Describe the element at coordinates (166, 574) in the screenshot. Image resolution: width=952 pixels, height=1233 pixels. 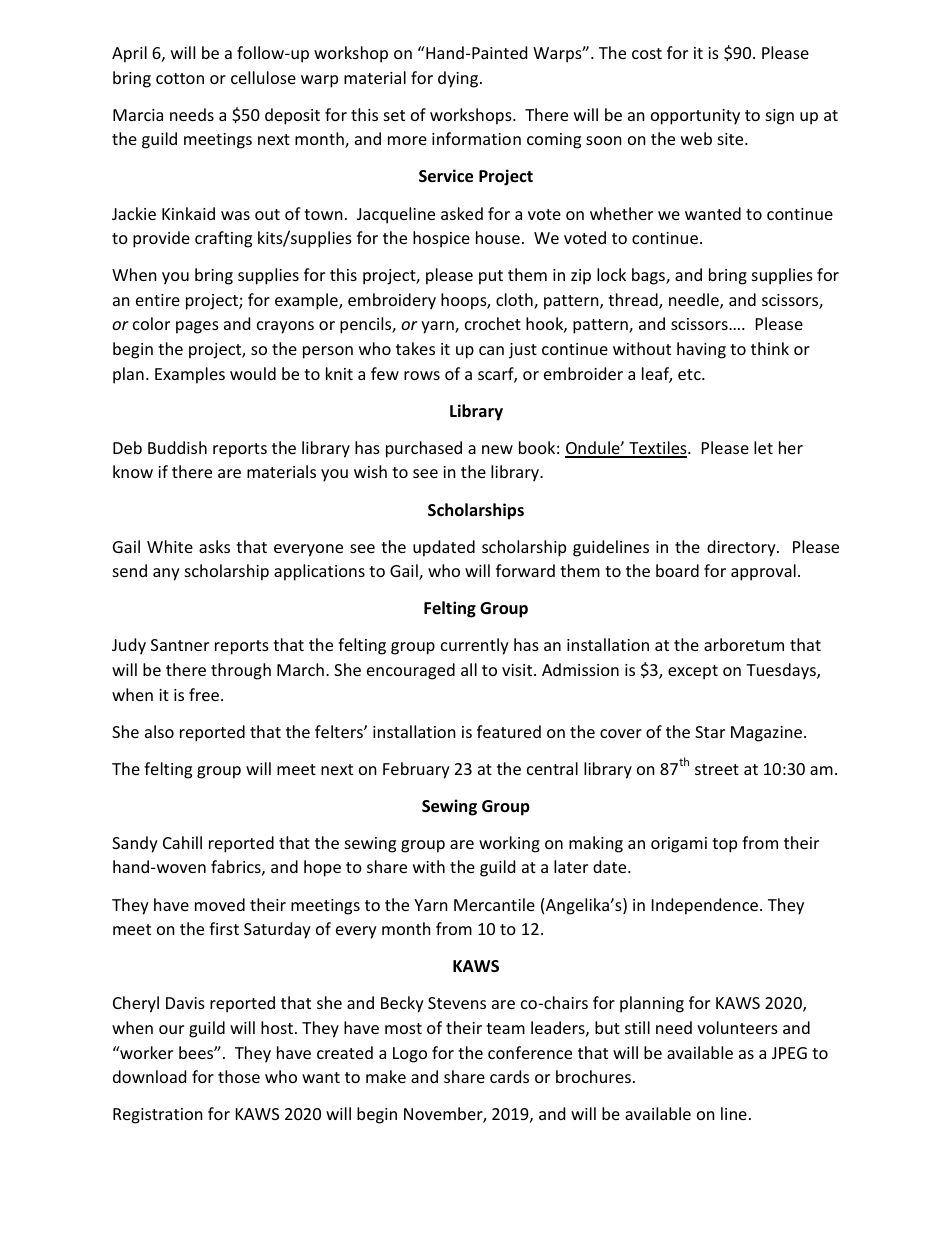
I see `any` at that location.
